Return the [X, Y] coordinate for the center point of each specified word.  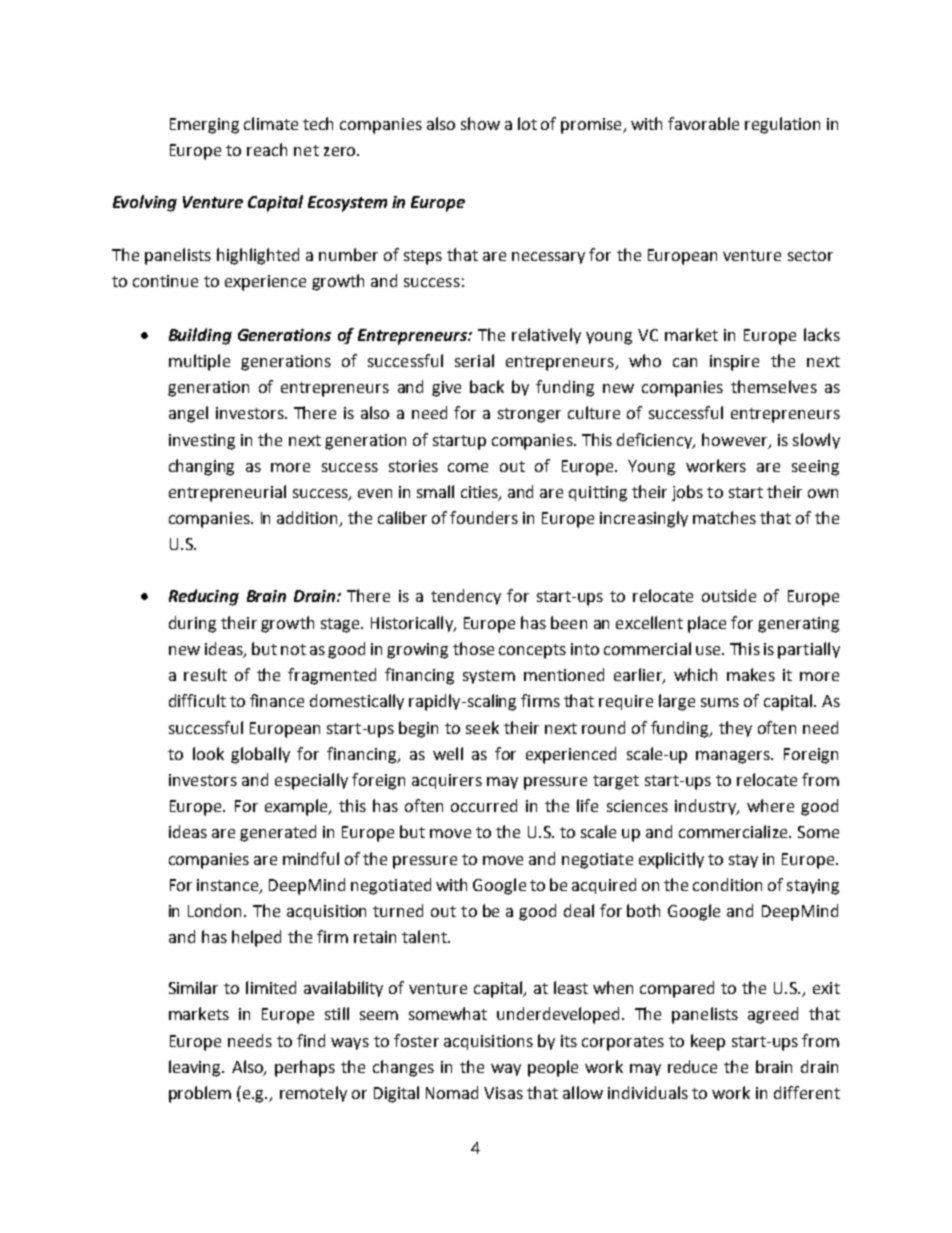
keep [708, 1042]
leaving [196, 1068]
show [480, 123]
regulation [782, 125]
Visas [503, 1093]
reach [267, 149]
